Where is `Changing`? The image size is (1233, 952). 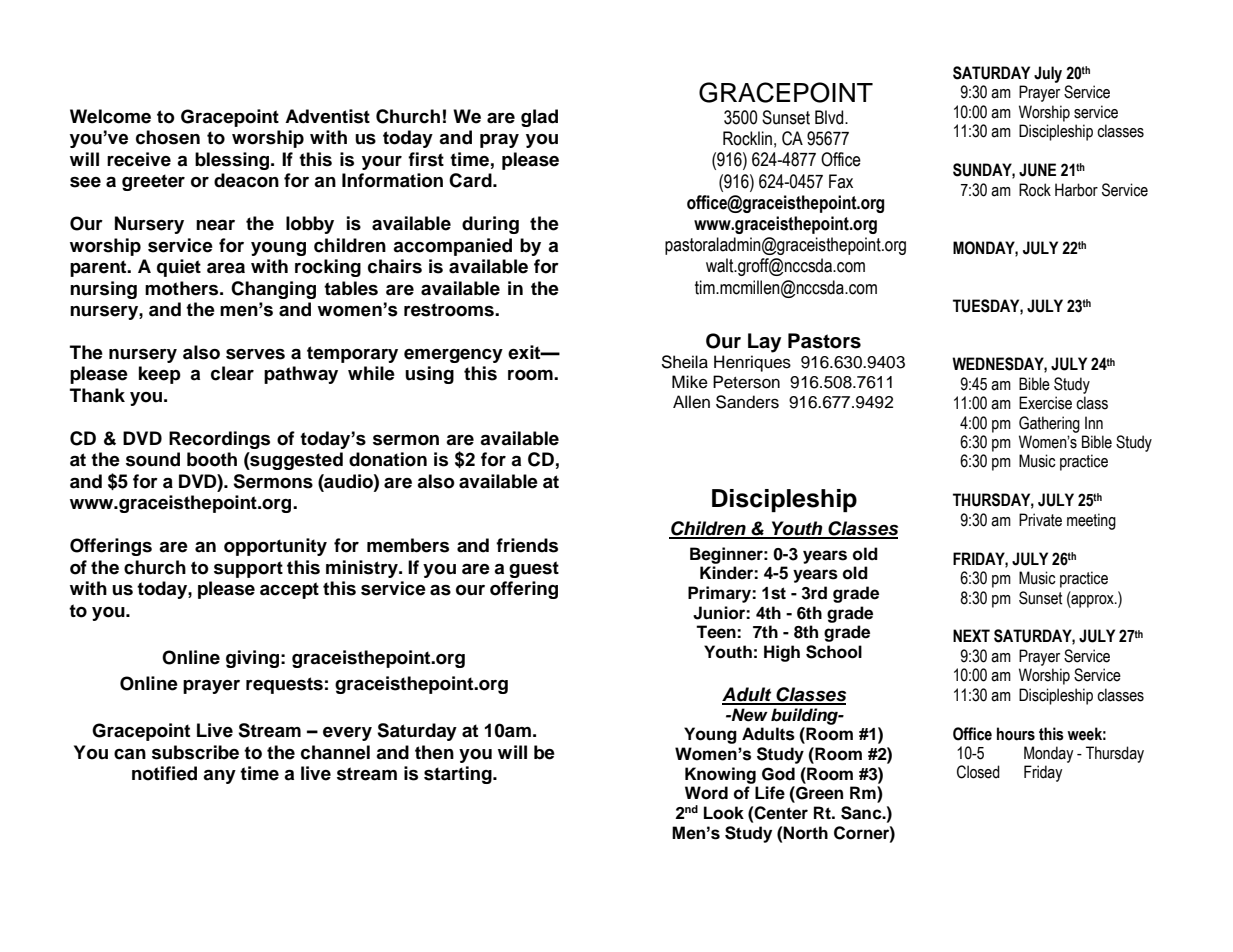
Changing is located at coordinates (273, 290).
